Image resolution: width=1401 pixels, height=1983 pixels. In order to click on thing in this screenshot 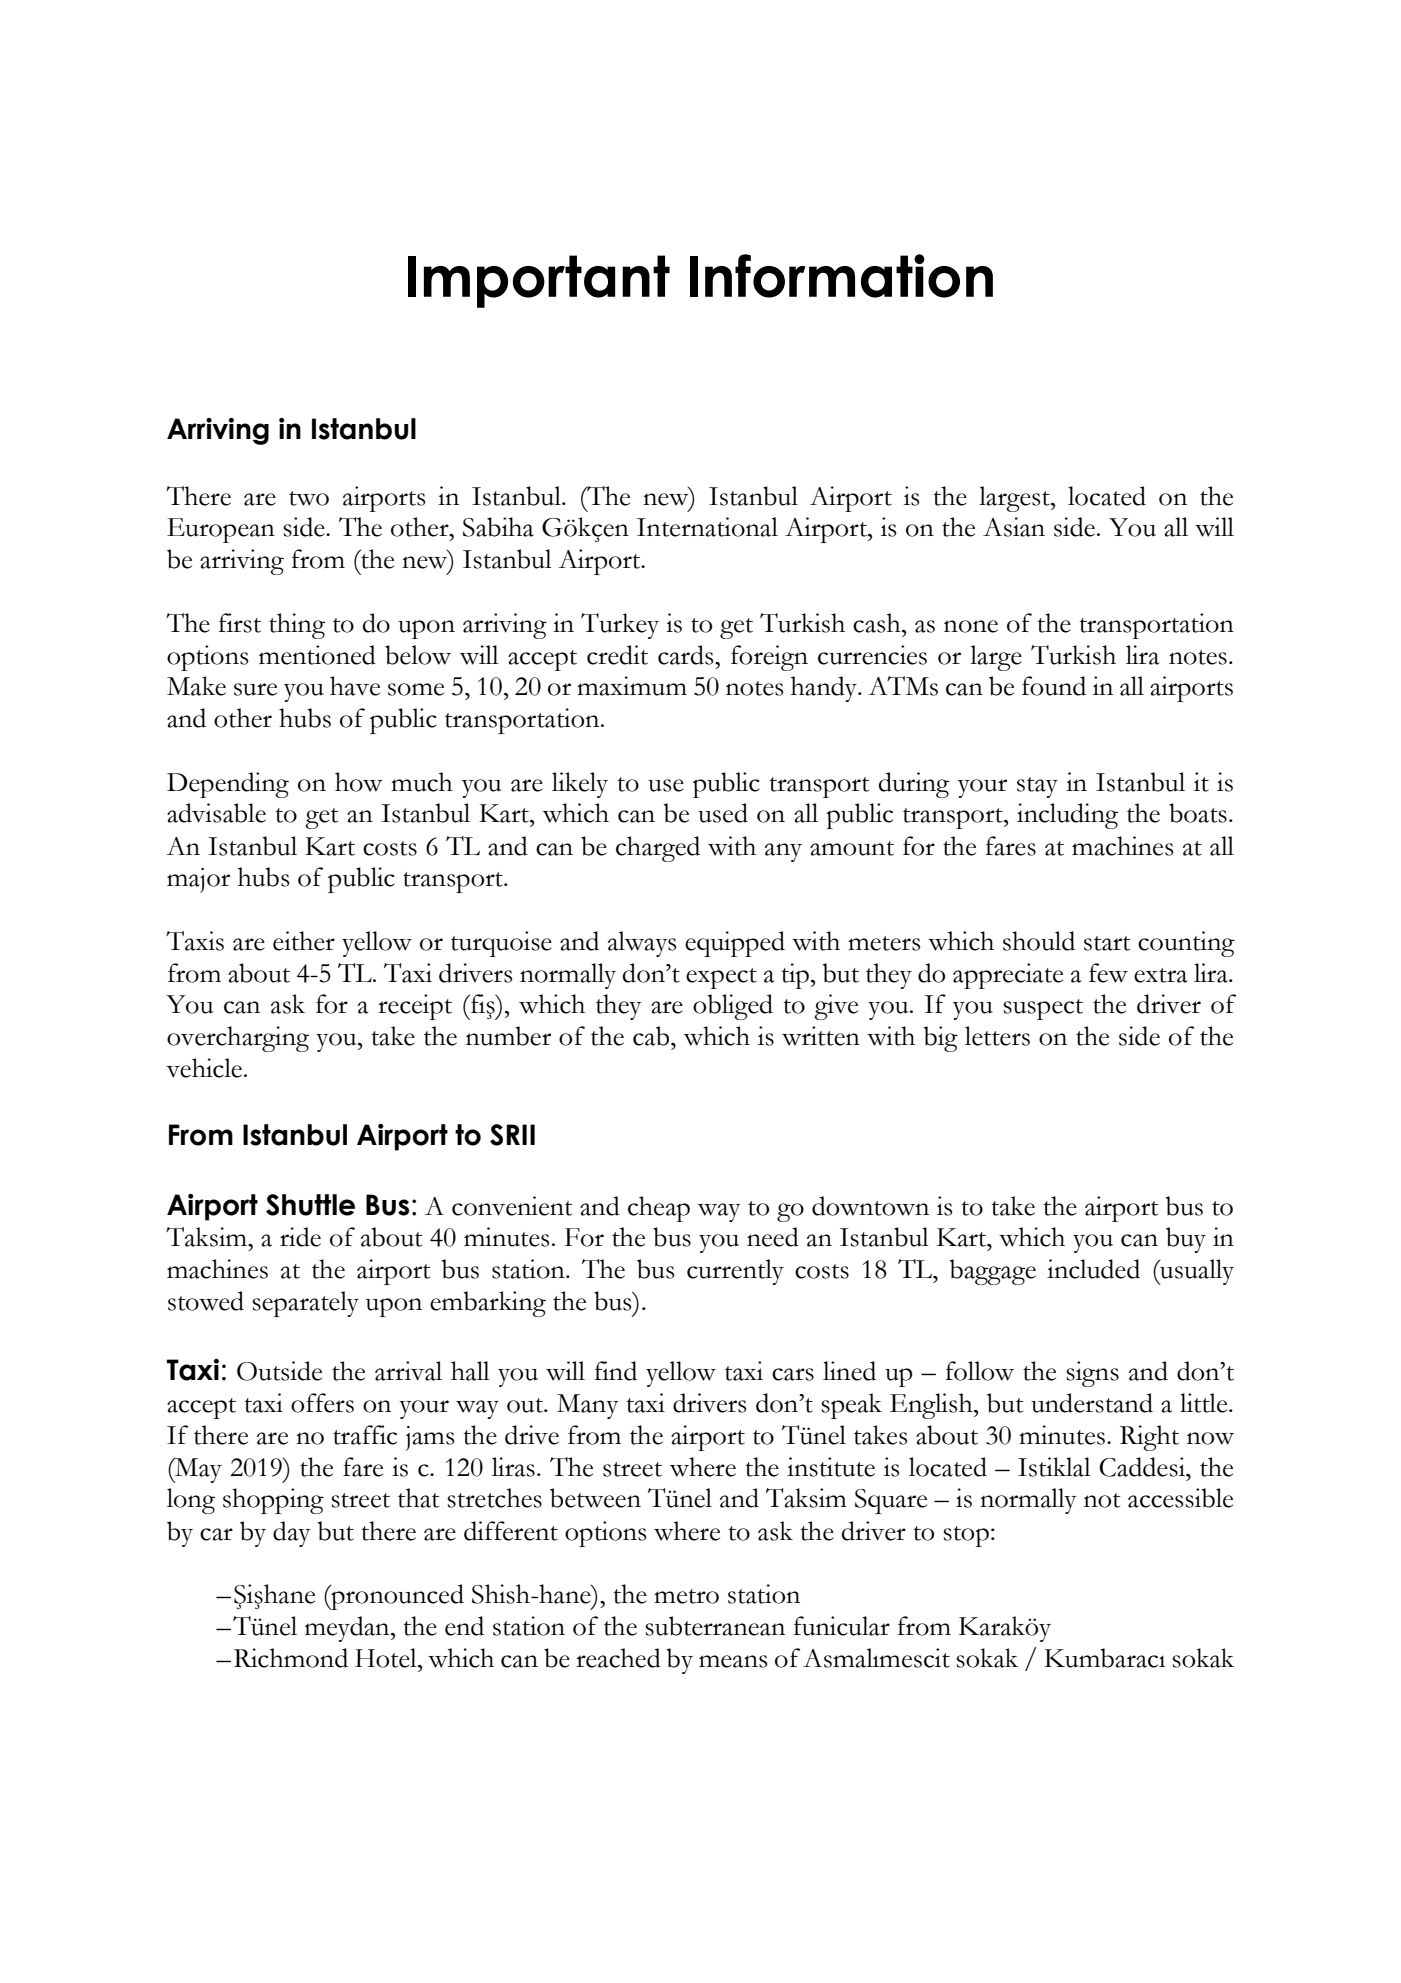, I will do `click(297, 626)`.
